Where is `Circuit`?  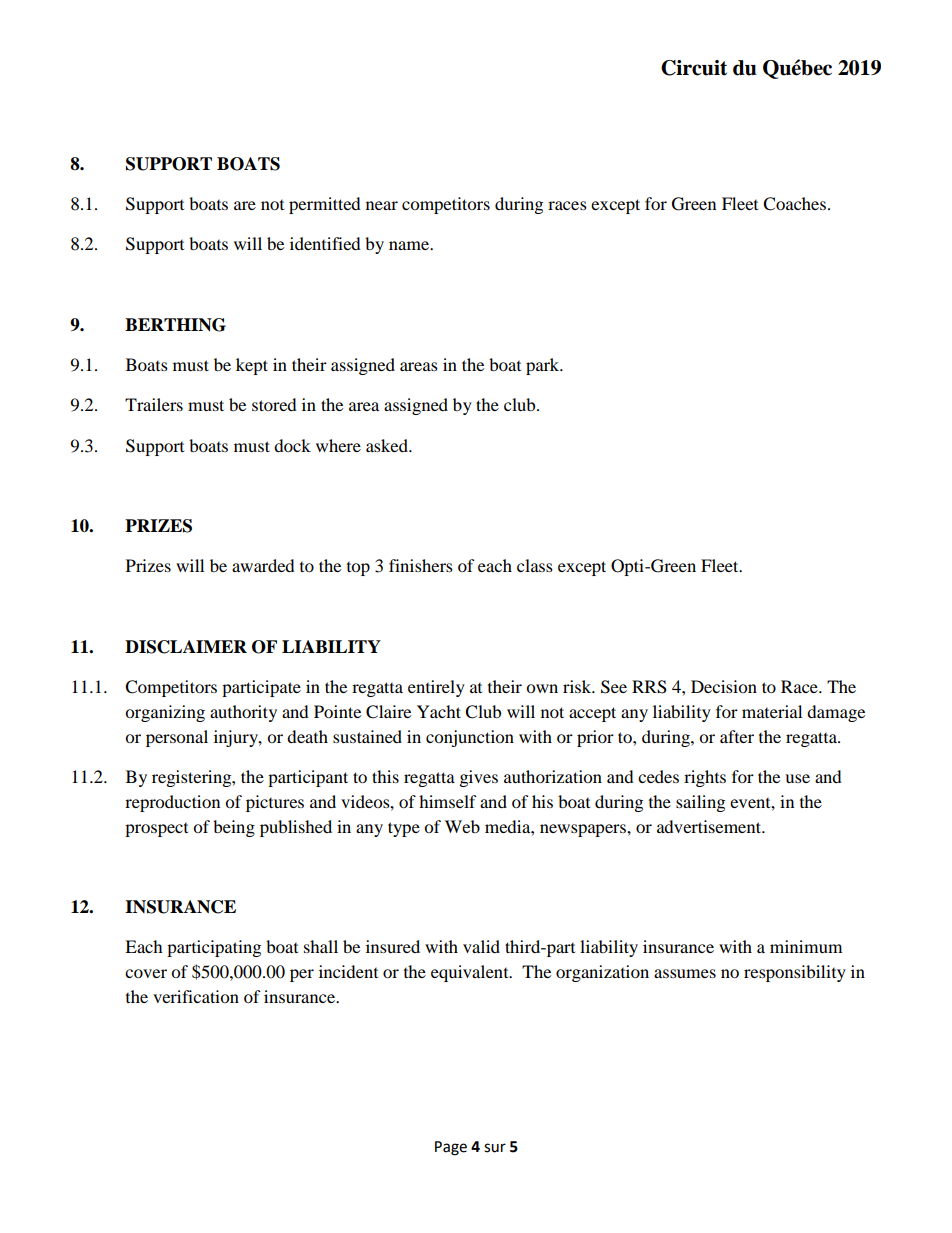
Circuit is located at coordinates (694, 68).
